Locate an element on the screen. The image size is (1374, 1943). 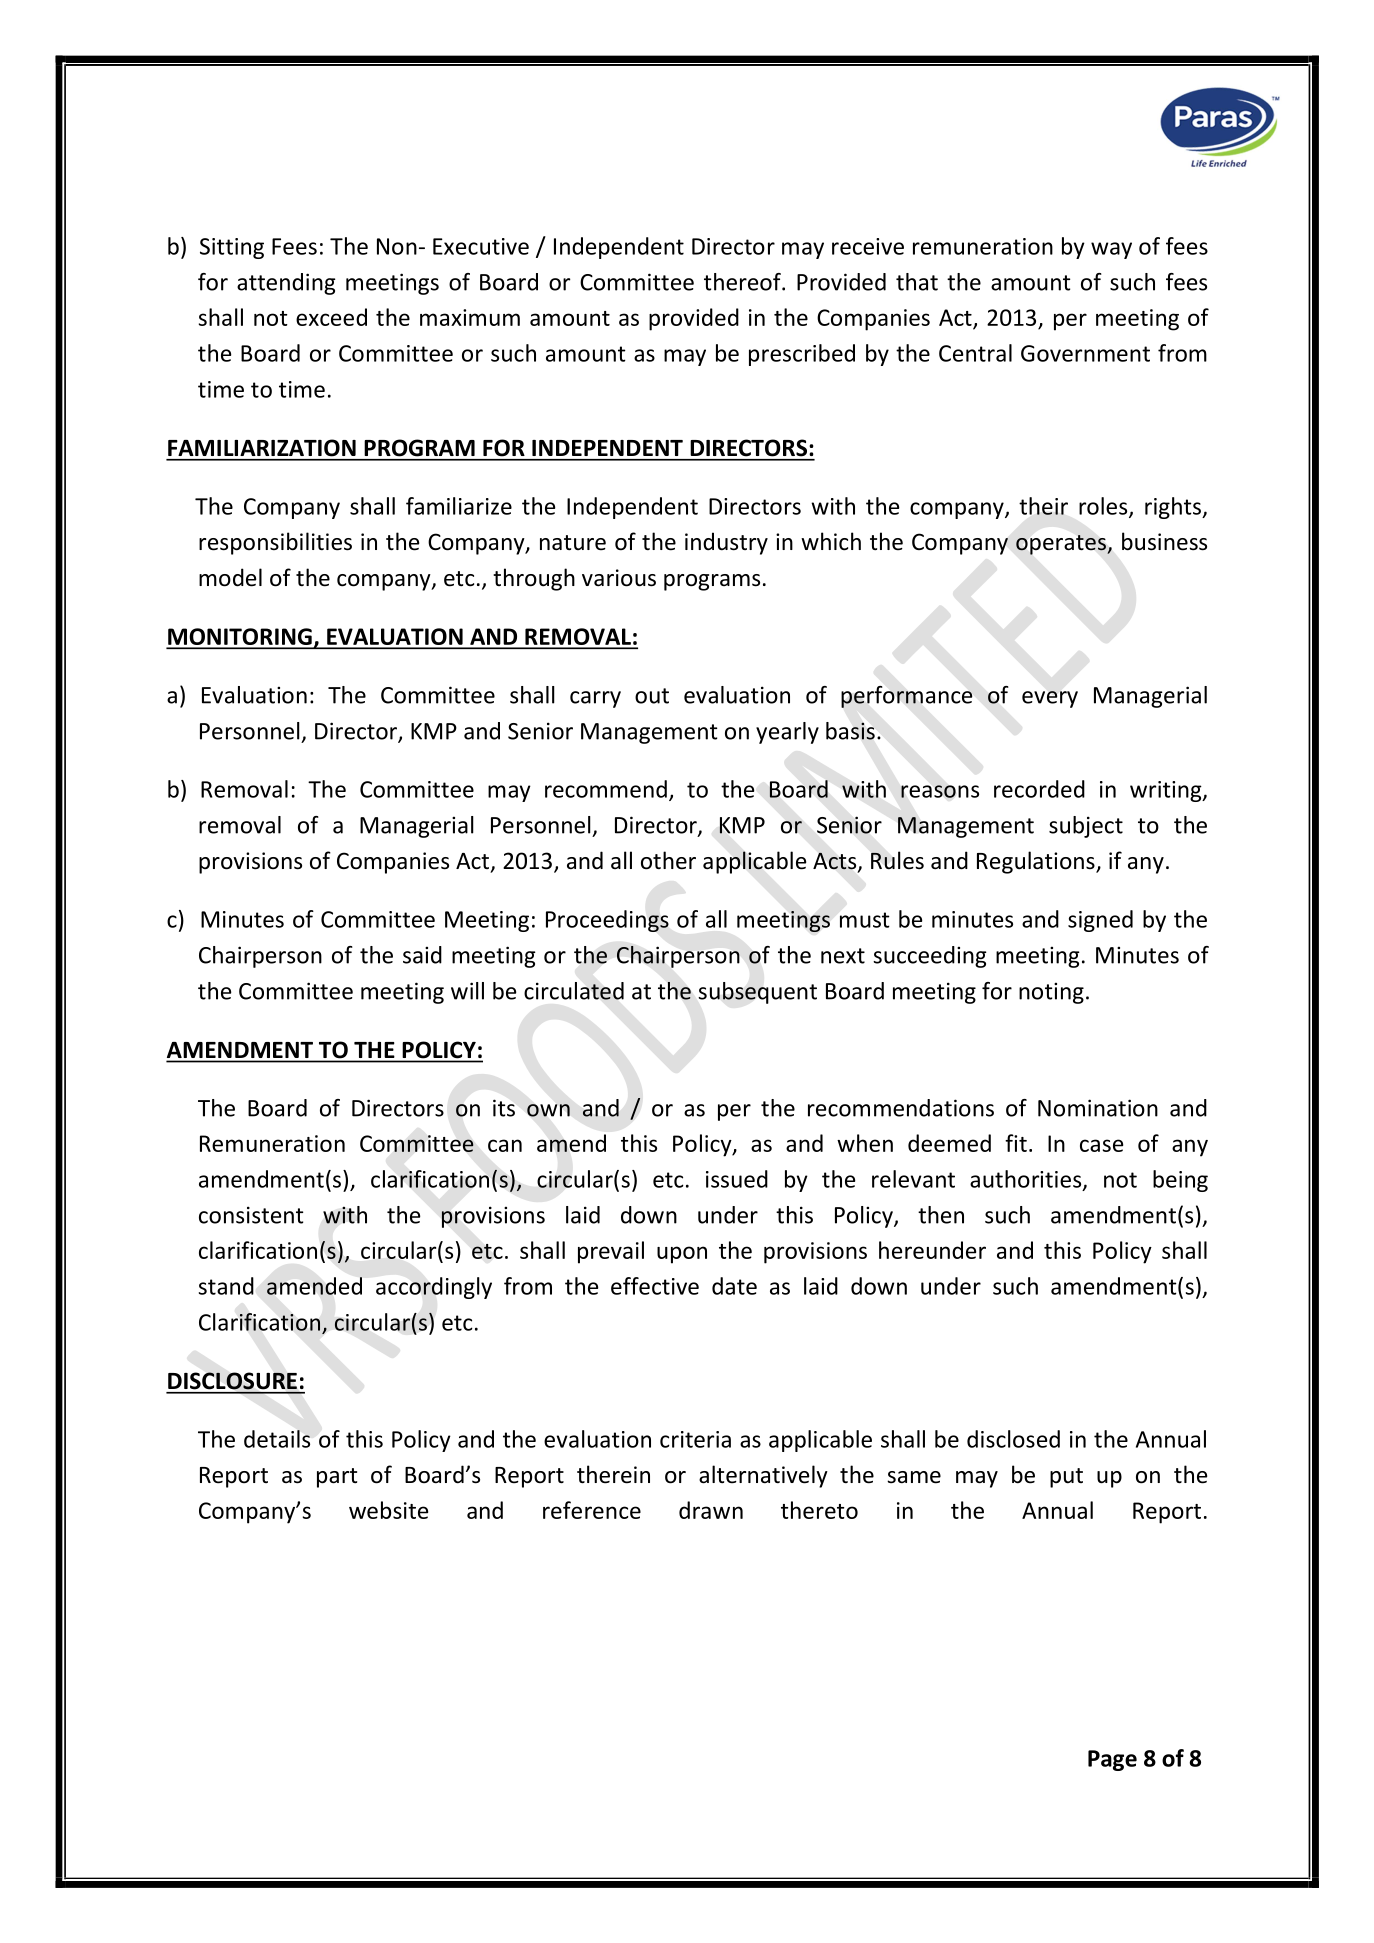
exceed is located at coordinates (331, 317).
